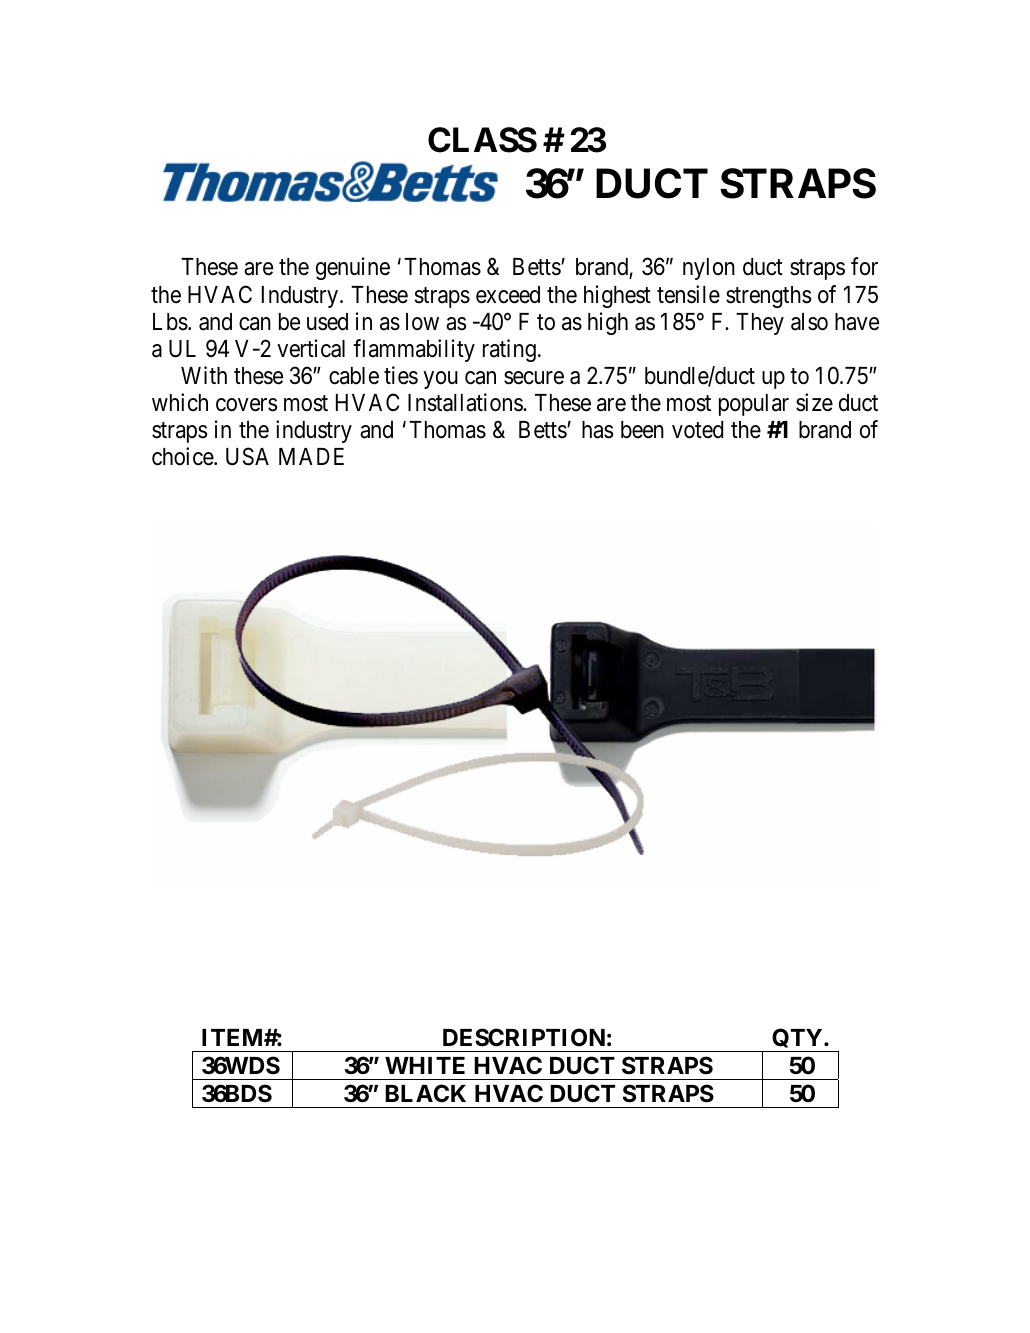 This screenshot has width=1030, height=1333. Describe the element at coordinates (597, 430) in the screenshot. I see `has` at that location.
